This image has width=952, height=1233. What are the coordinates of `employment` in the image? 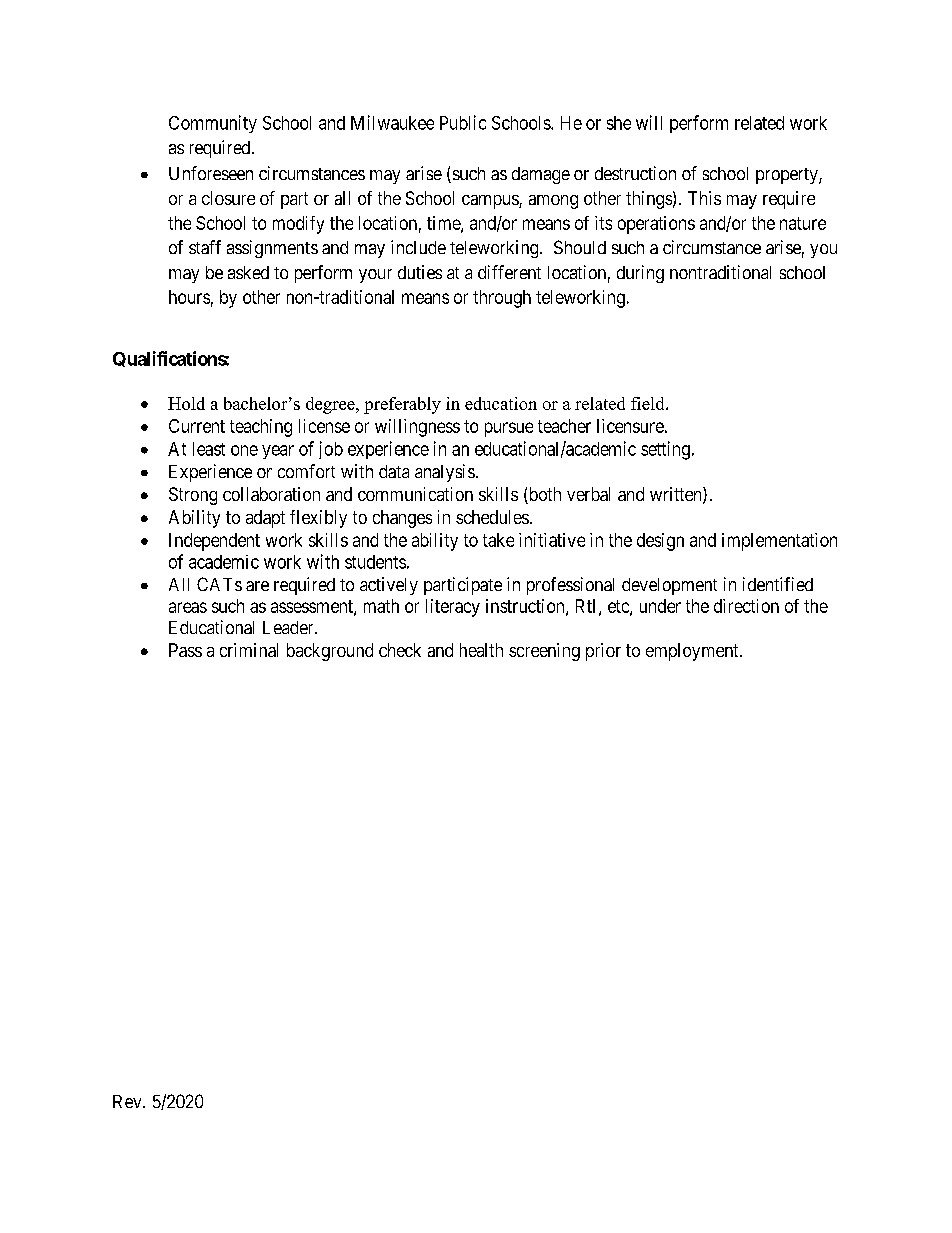 It's located at (693, 652).
